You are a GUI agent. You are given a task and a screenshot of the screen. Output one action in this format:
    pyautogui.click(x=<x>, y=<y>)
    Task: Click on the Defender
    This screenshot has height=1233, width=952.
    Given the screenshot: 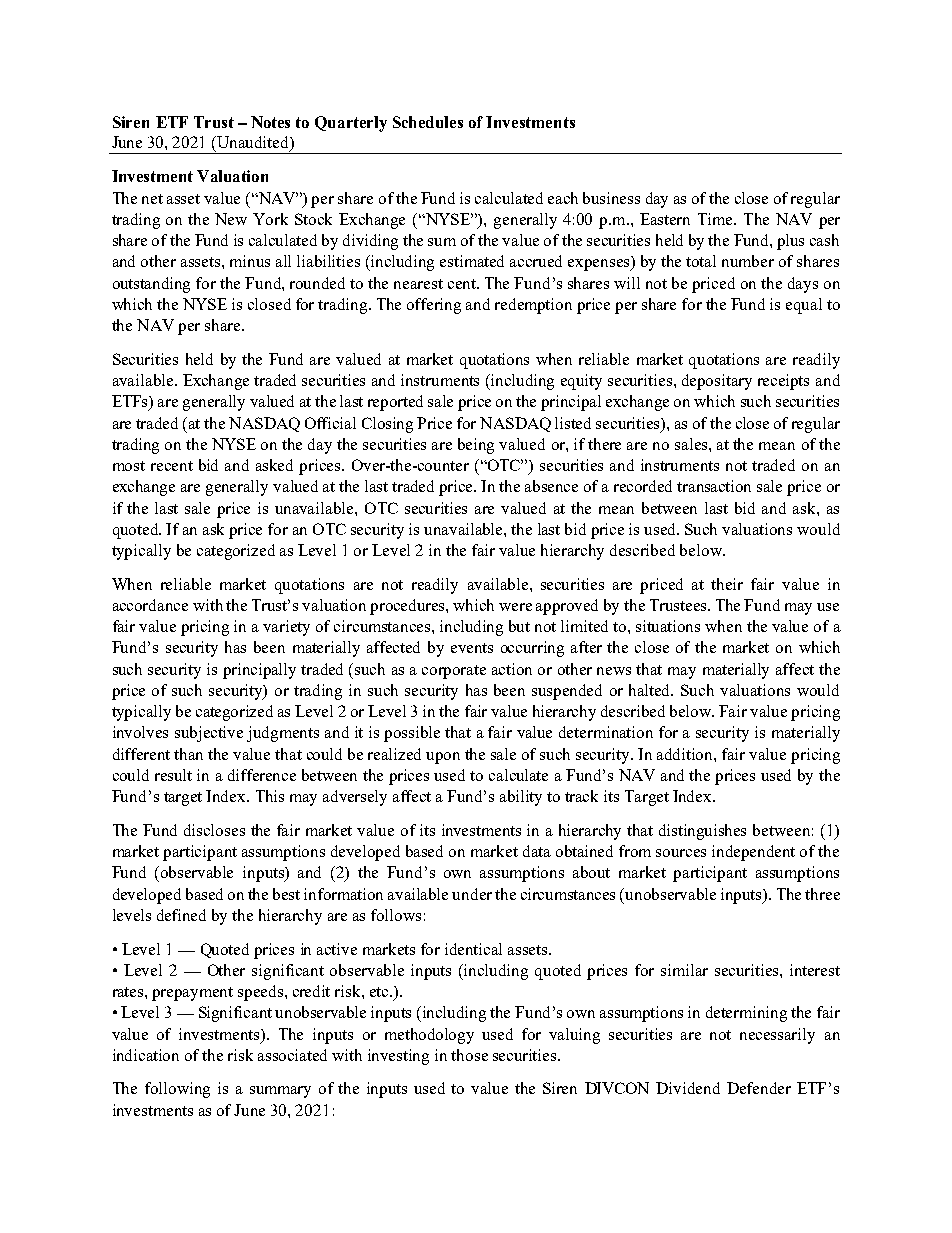 What is the action you would take?
    pyautogui.click(x=759, y=1088)
